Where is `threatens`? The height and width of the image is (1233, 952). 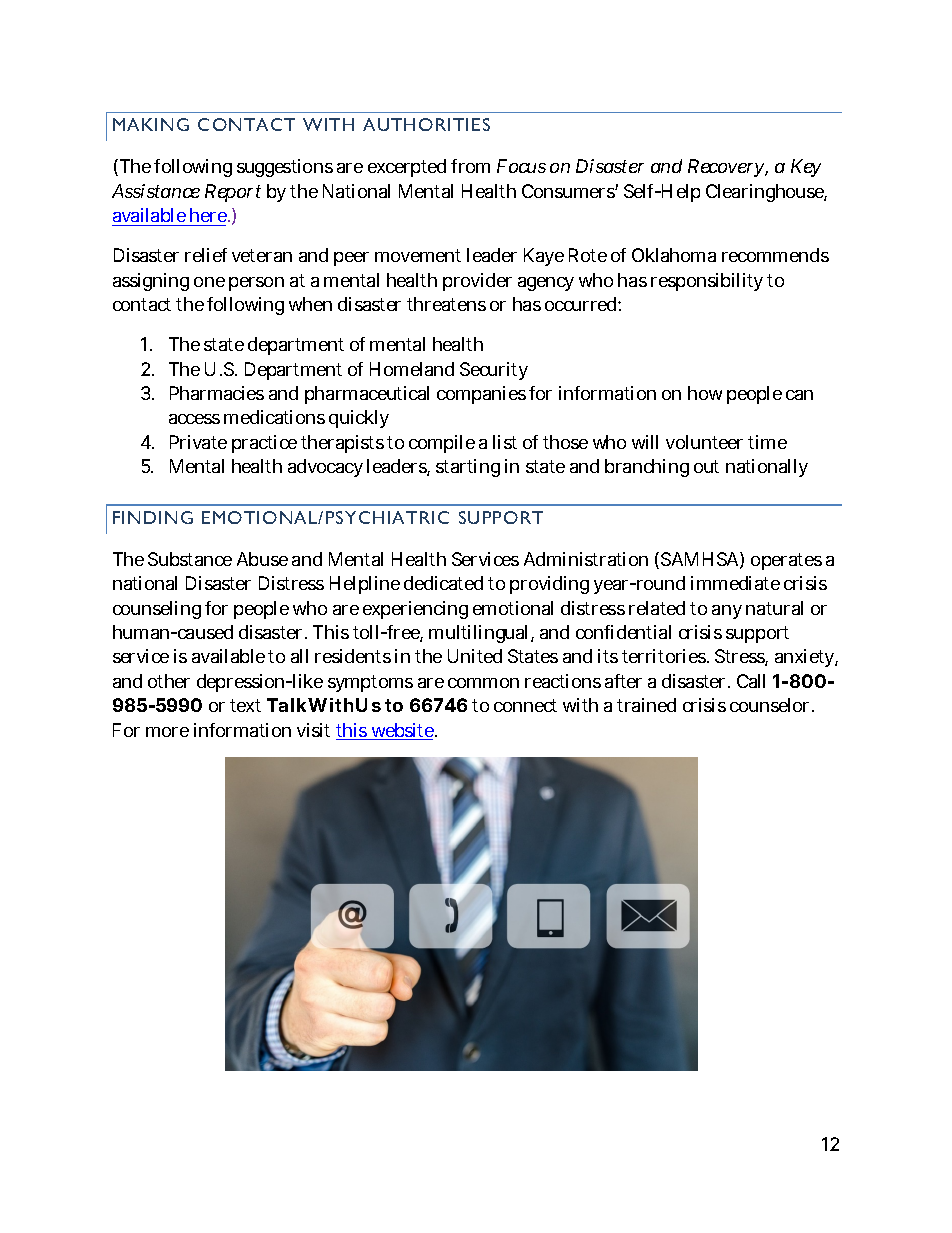 threatens is located at coordinates (446, 304).
